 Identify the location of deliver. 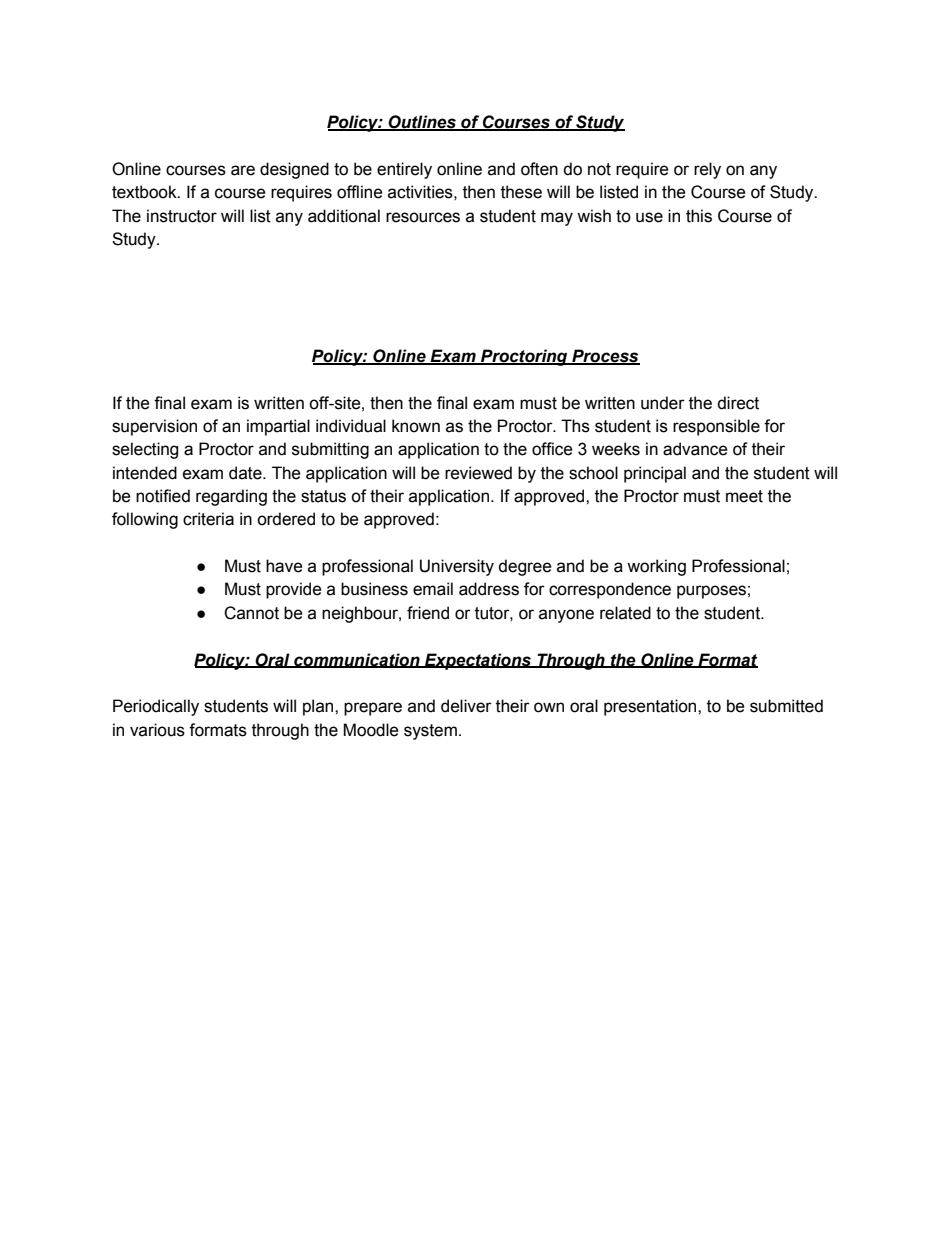
(466, 706).
